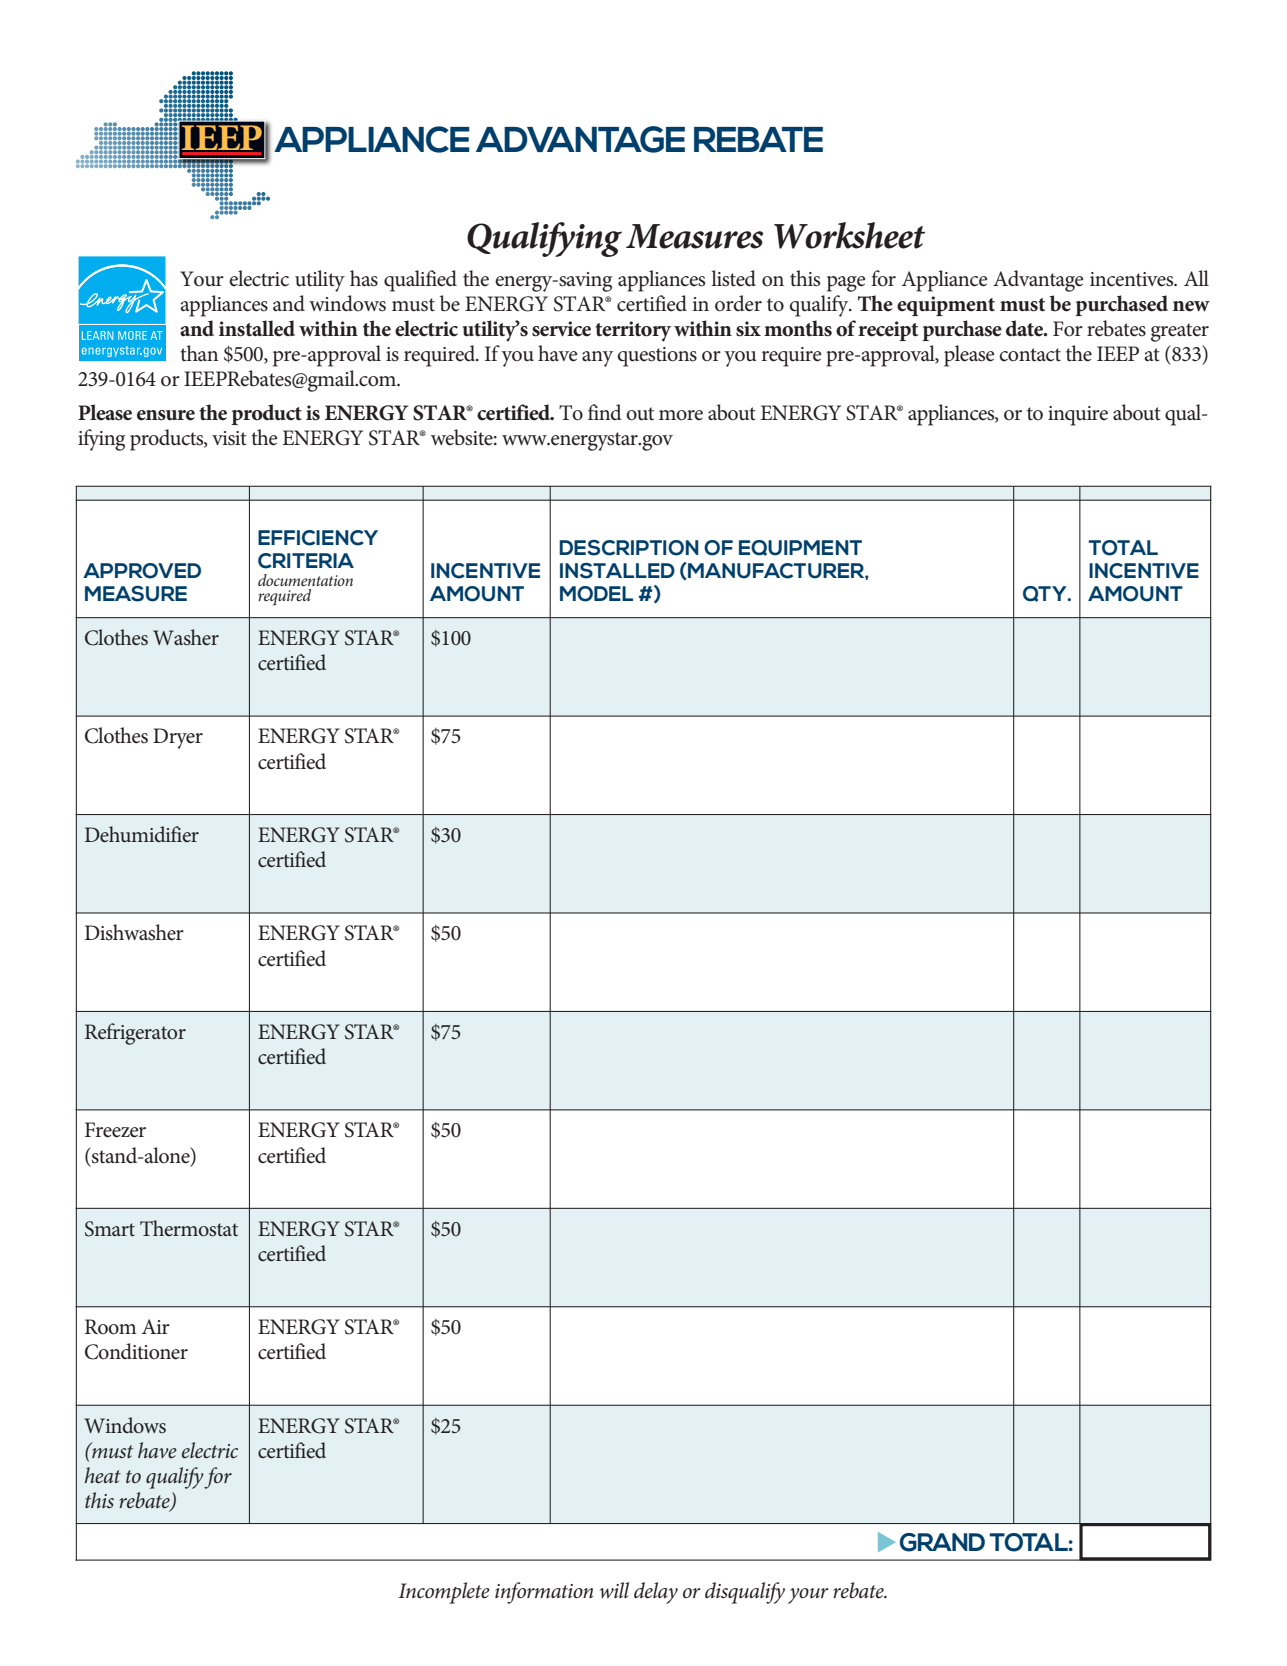  Describe the element at coordinates (156, 1326) in the document. I see `Air` at that location.
